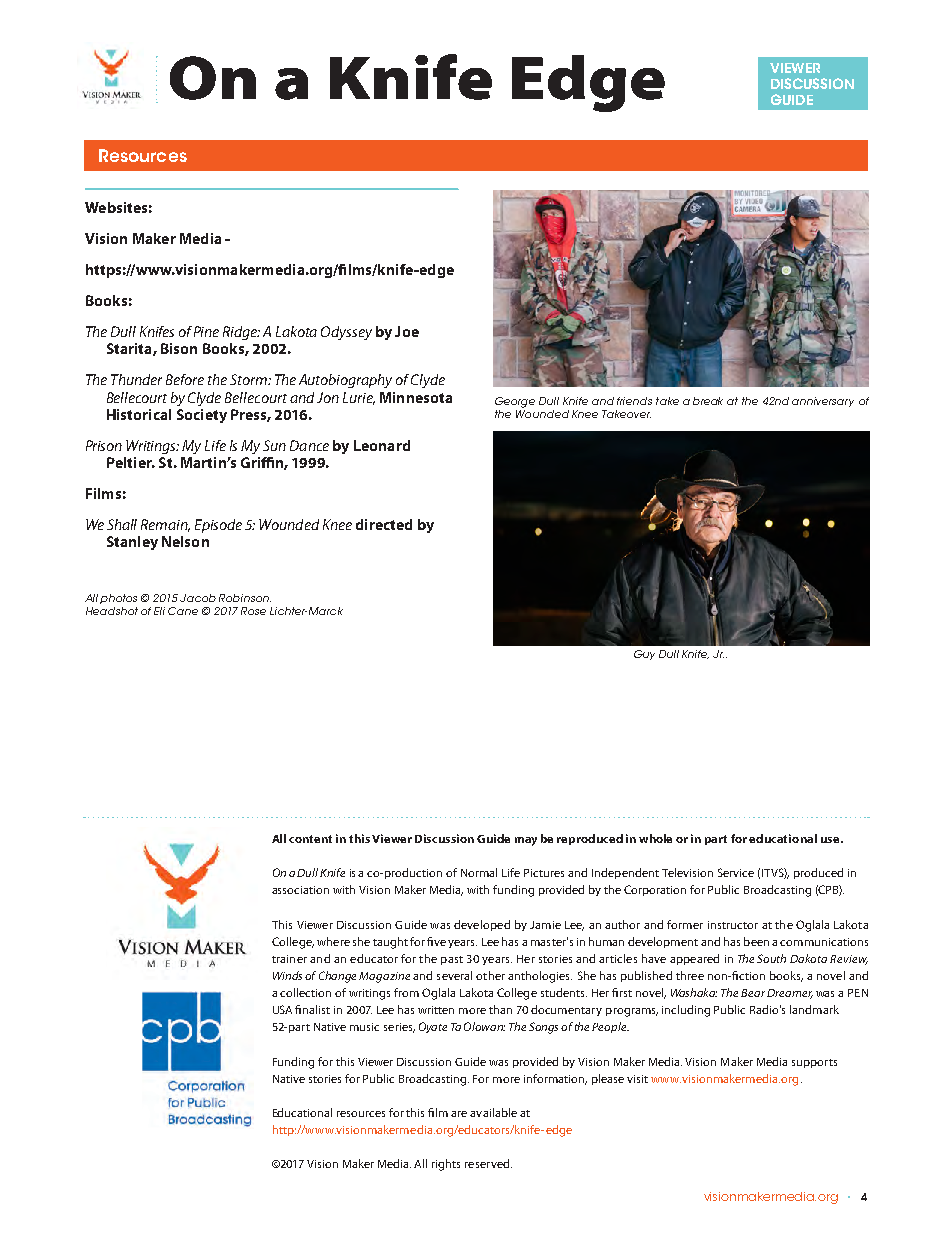 The height and width of the screenshot is (1233, 952). What do you see at coordinates (814, 1063) in the screenshot?
I see `supports` at bounding box center [814, 1063].
